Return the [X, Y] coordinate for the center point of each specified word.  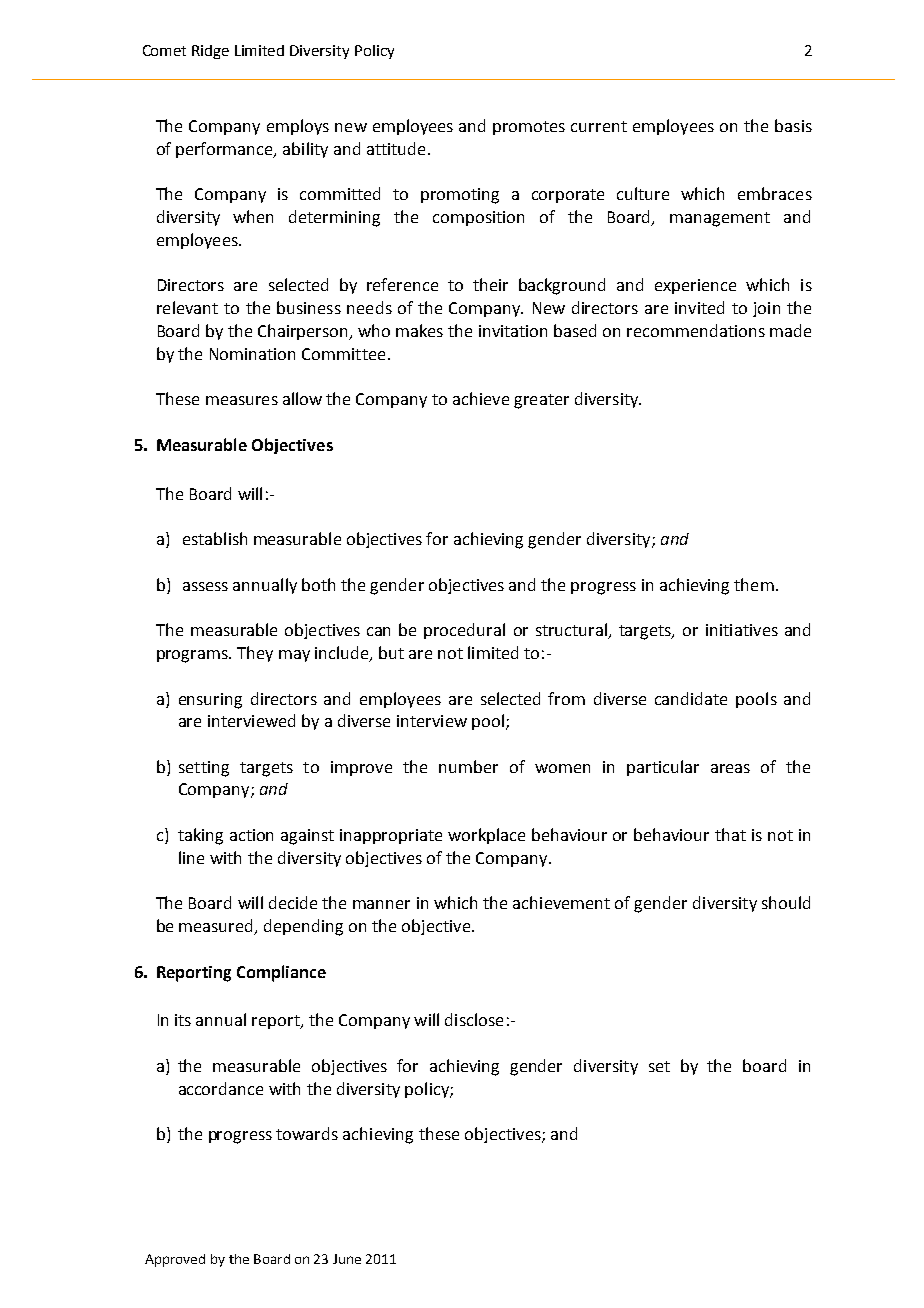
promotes [529, 128]
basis [793, 125]
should [786, 902]
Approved [175, 1260]
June [347, 1259]
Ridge [210, 52]
